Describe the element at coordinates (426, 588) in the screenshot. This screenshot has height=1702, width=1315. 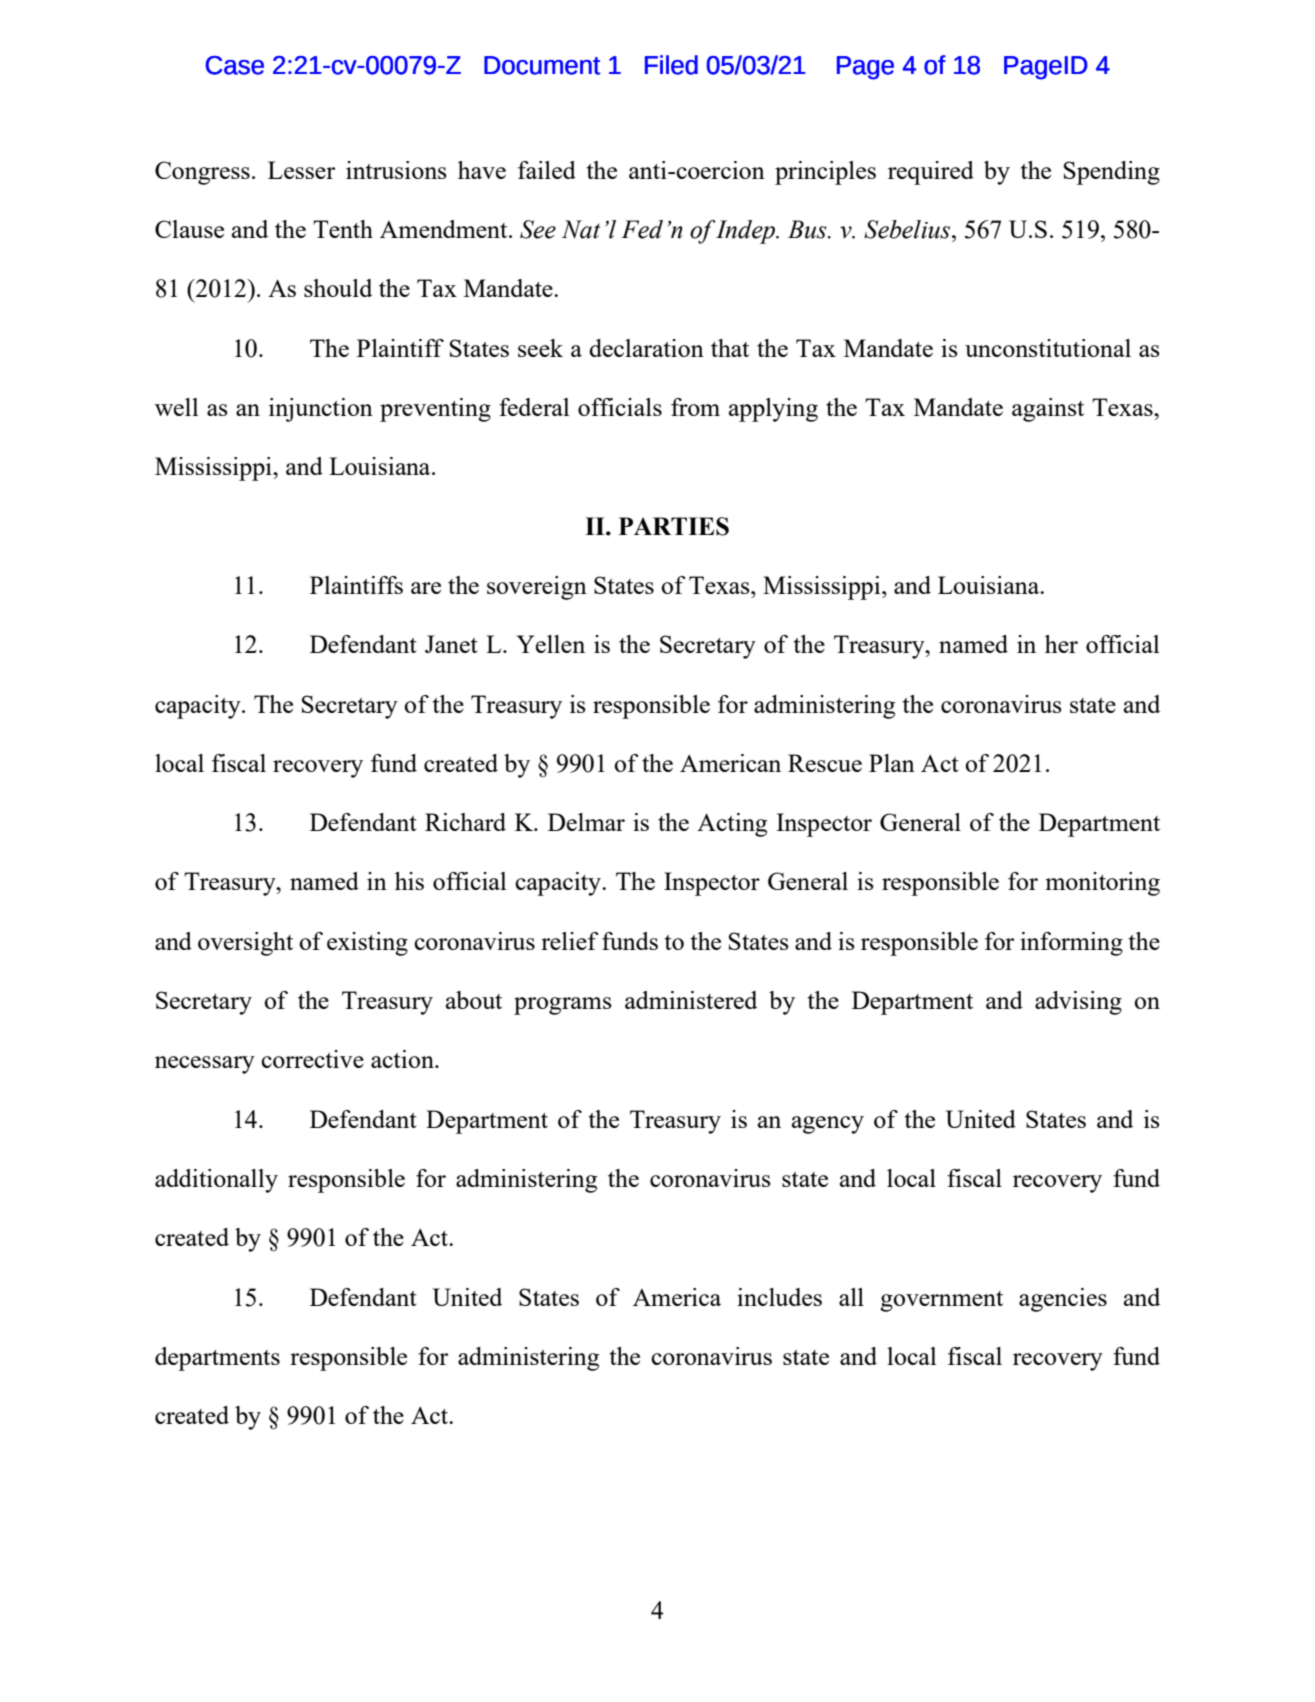
I see `are` at that location.
